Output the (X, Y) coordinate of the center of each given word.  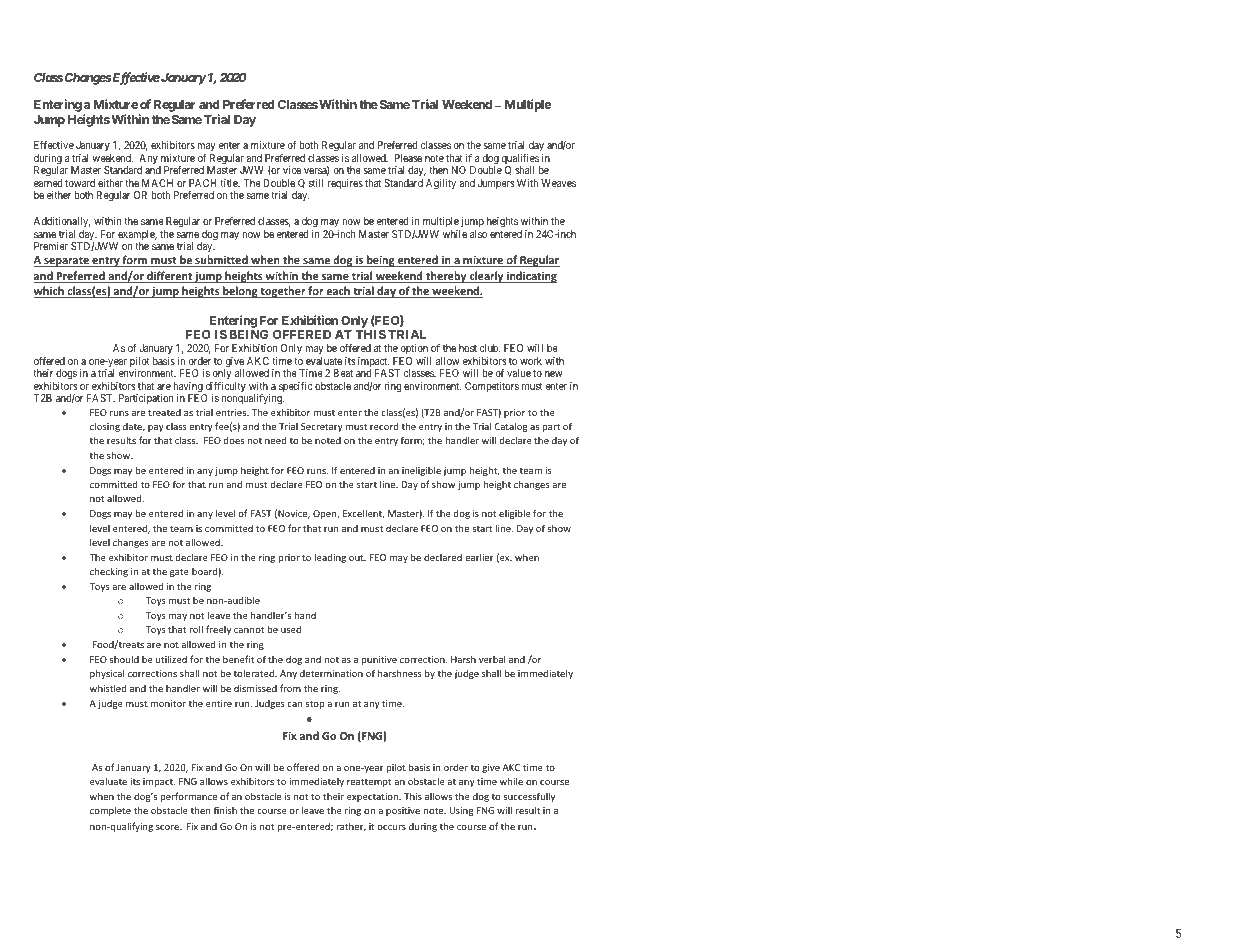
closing (105, 427)
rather (351, 827)
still (316, 183)
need (275, 440)
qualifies (520, 160)
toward (80, 183)
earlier (479, 557)
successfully (529, 797)
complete (110, 811)
